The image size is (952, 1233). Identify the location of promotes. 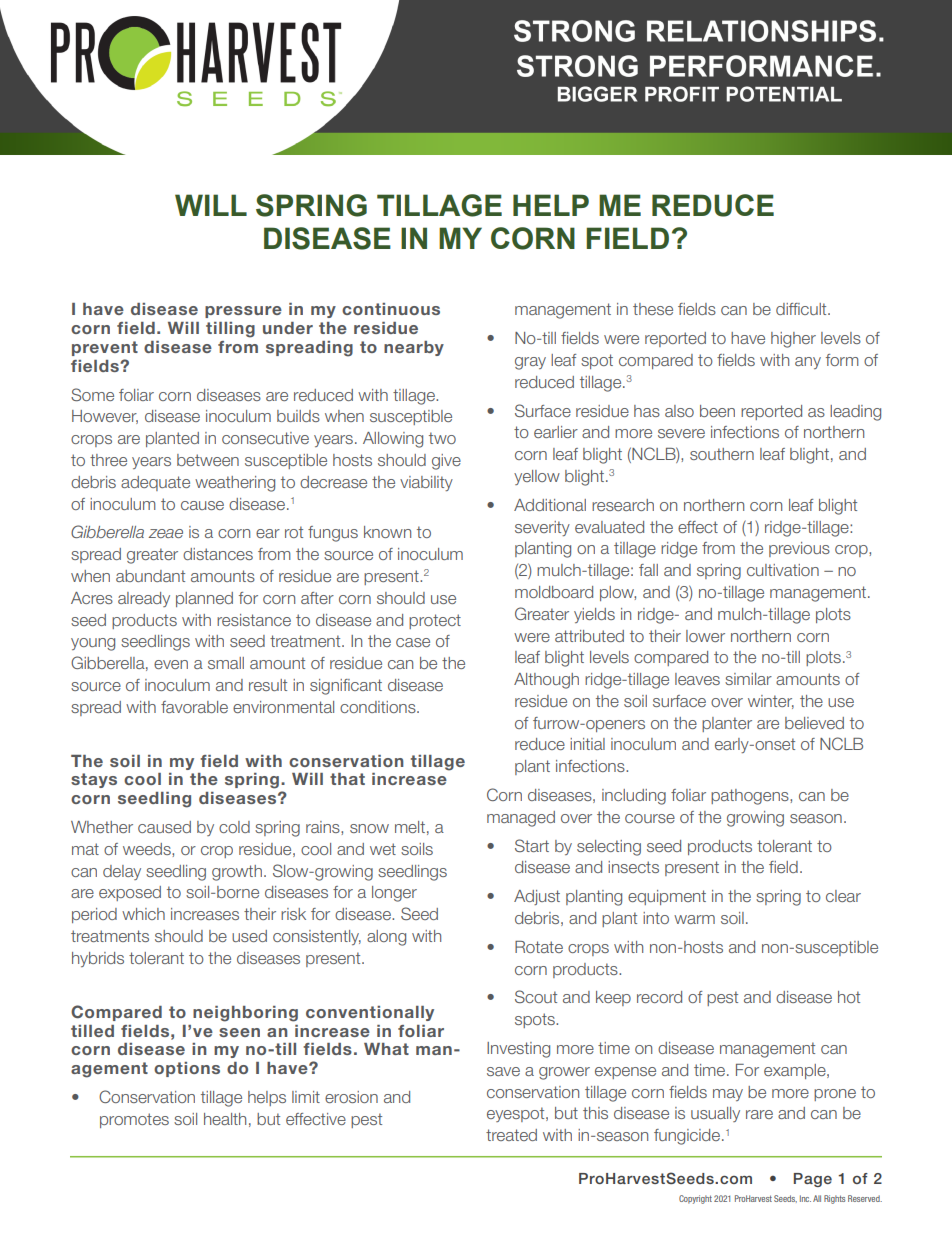
(134, 1120).
